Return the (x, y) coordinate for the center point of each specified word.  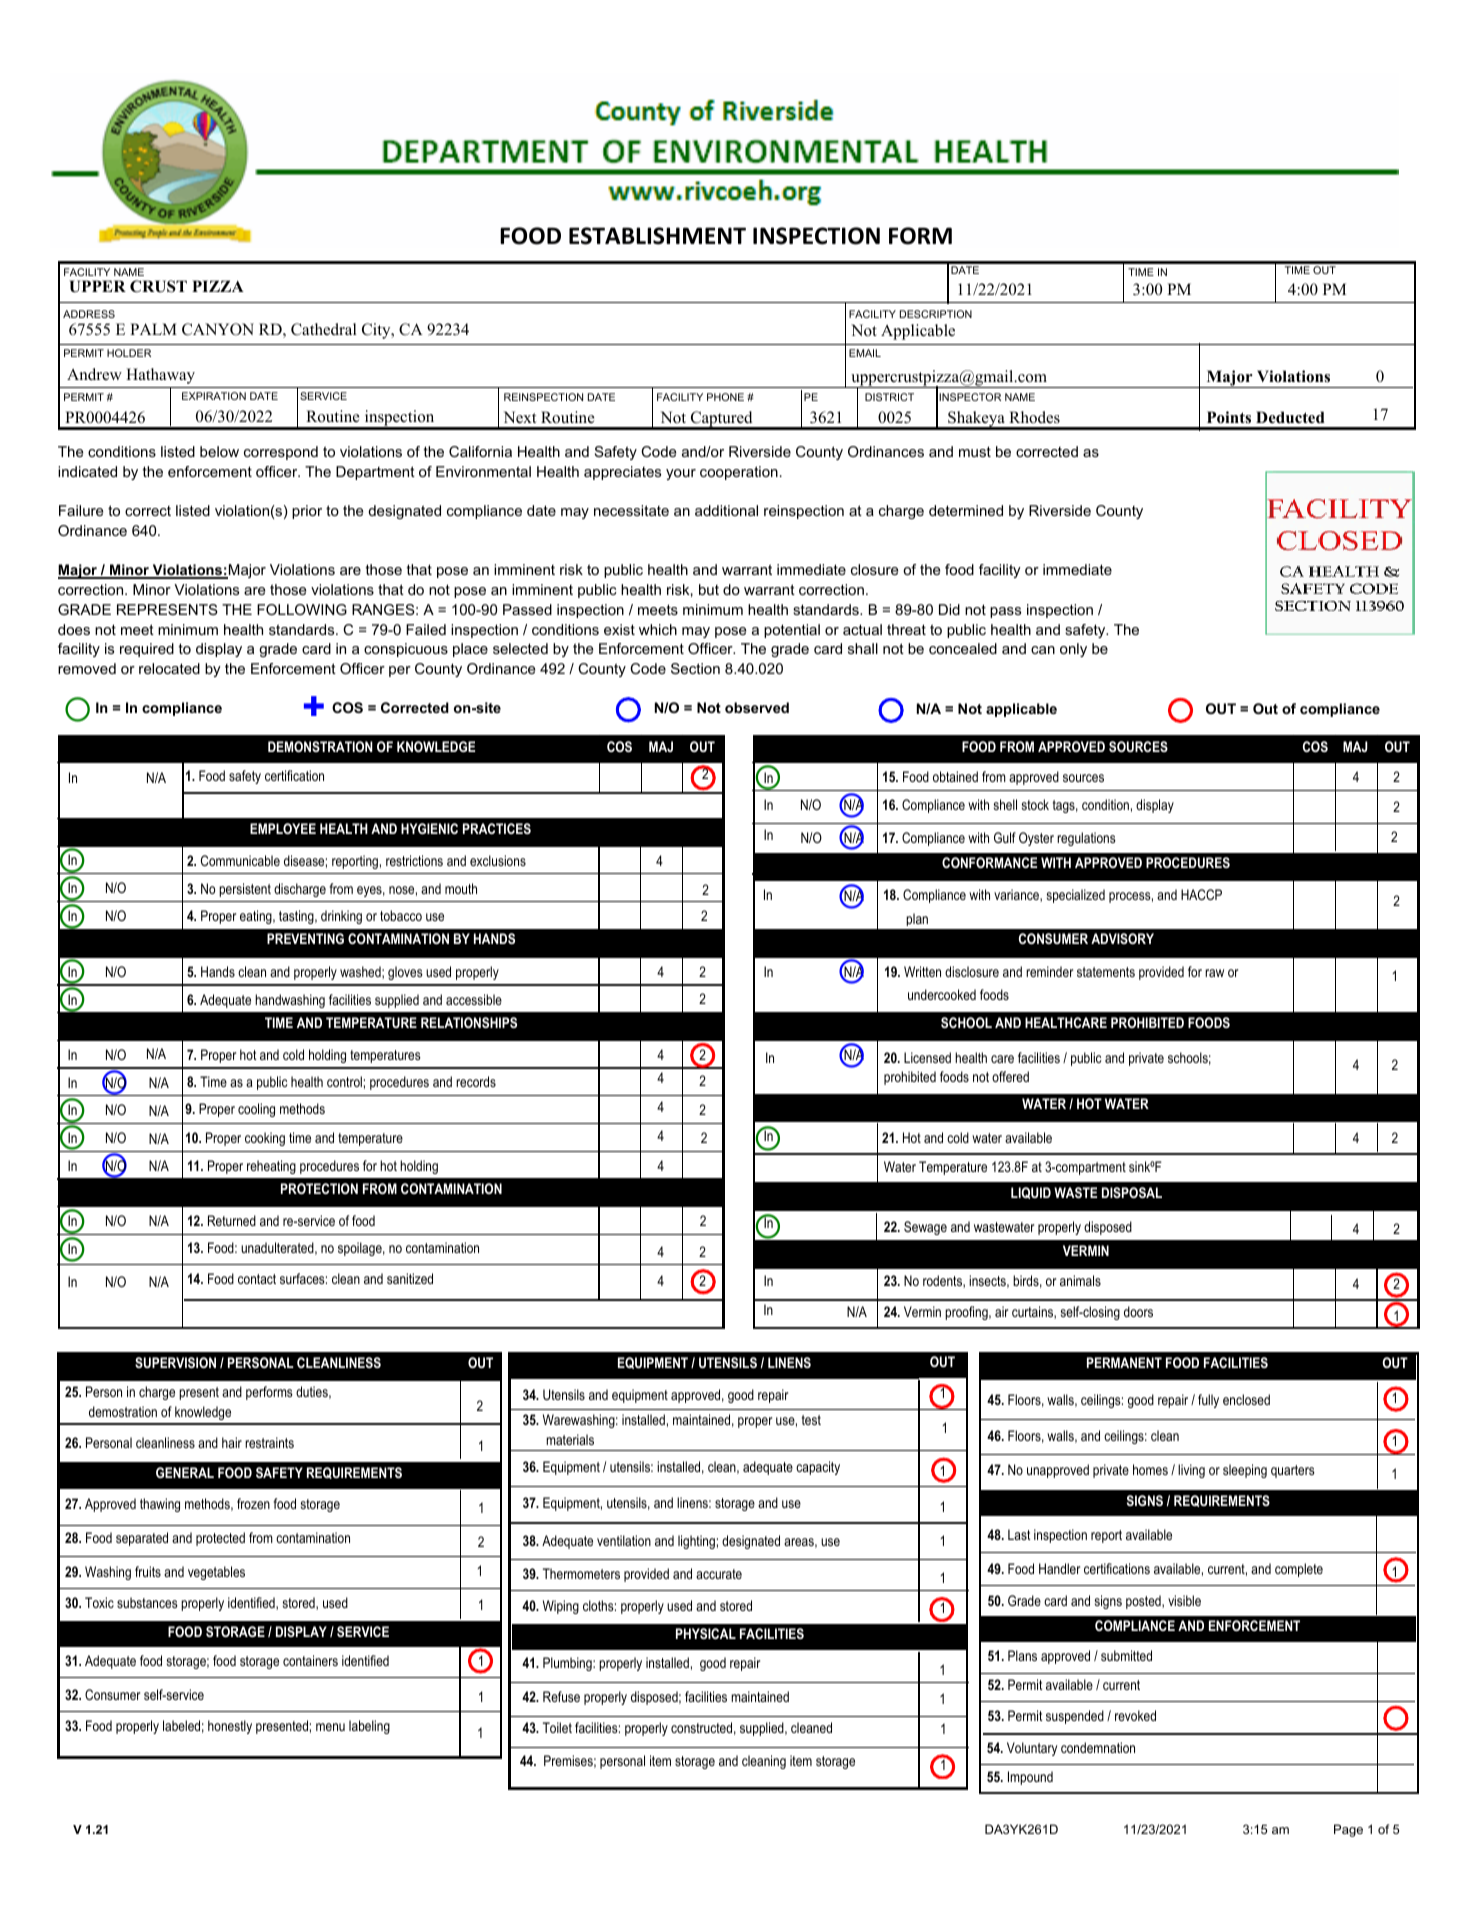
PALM (153, 329)
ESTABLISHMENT (657, 236)
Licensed (927, 1057)
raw (1214, 973)
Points (1229, 417)
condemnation (1098, 1747)
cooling (256, 1110)
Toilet (557, 1727)
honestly (230, 1727)
